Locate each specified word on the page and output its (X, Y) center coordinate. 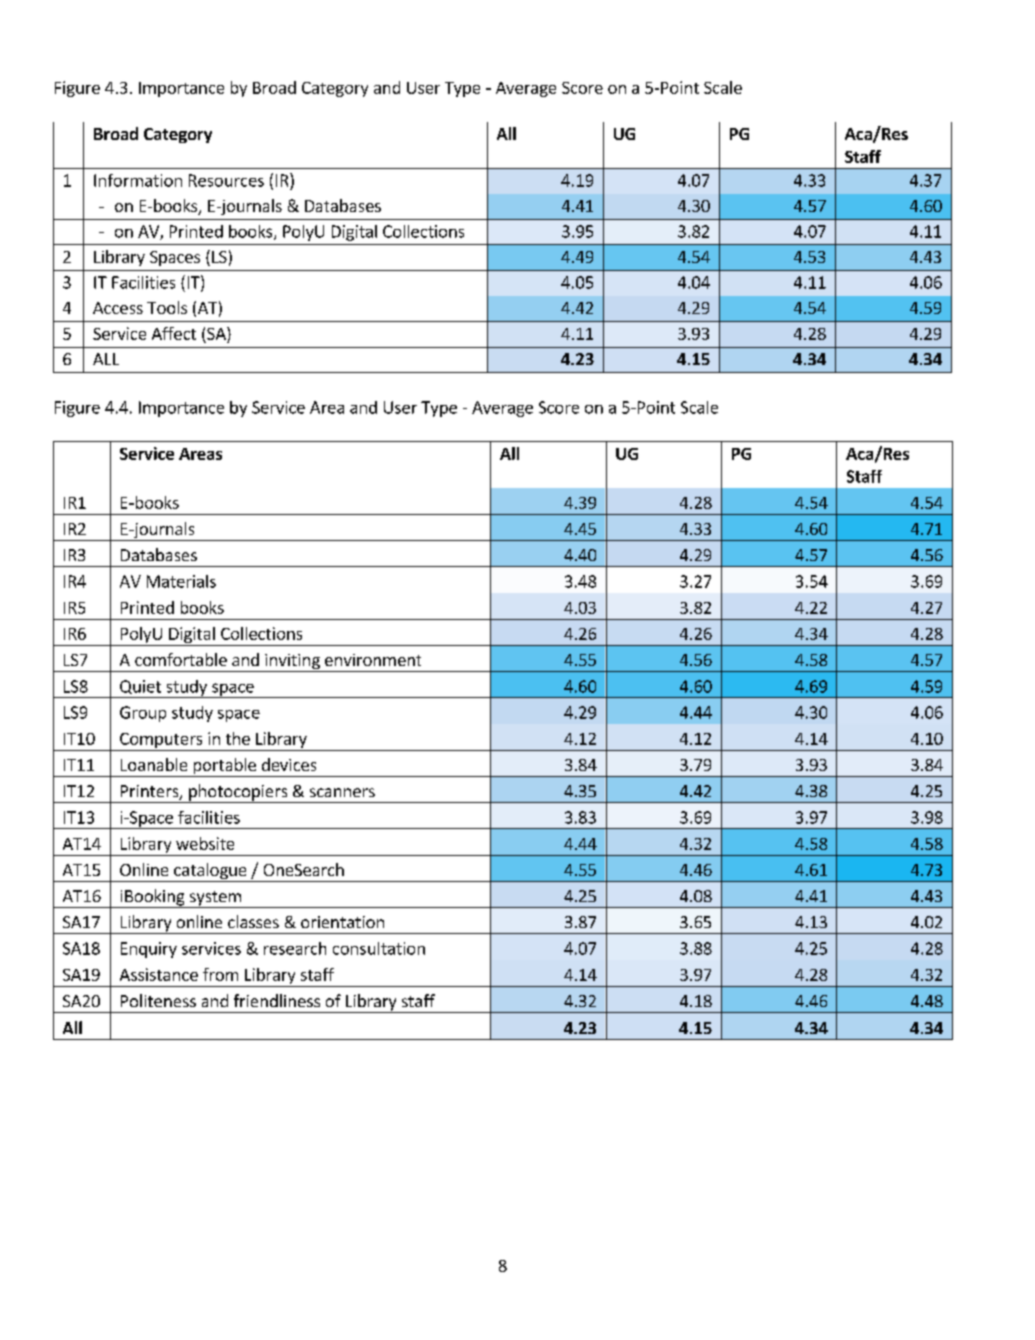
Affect (174, 333)
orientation (342, 922)
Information (138, 180)
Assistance (159, 974)
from (220, 974)
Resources (226, 180)
